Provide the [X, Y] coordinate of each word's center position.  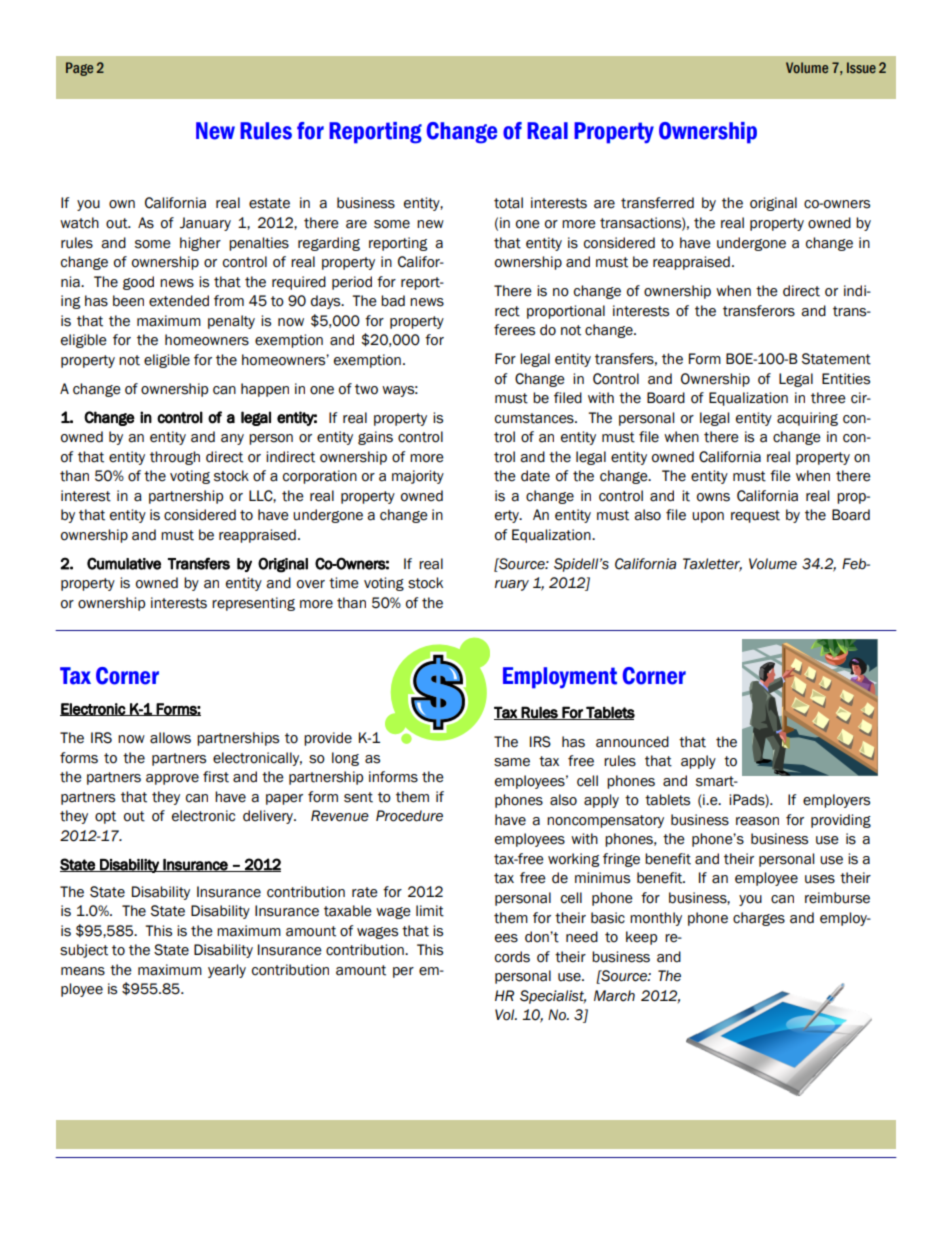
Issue [861, 67]
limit [430, 911]
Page [79, 69]
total [508, 203]
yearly [227, 971]
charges [759, 919]
